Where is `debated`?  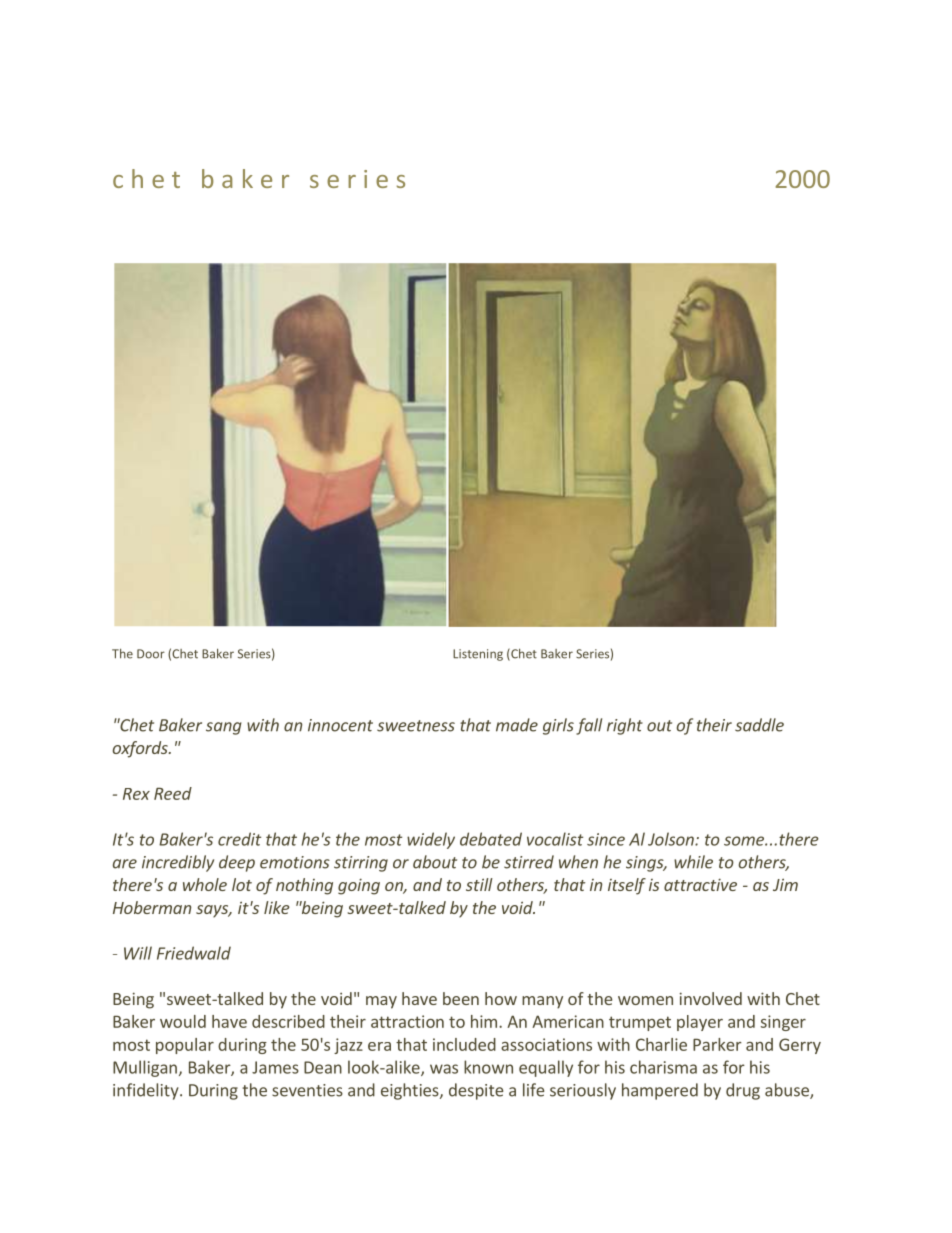 debated is located at coordinates (491, 839).
